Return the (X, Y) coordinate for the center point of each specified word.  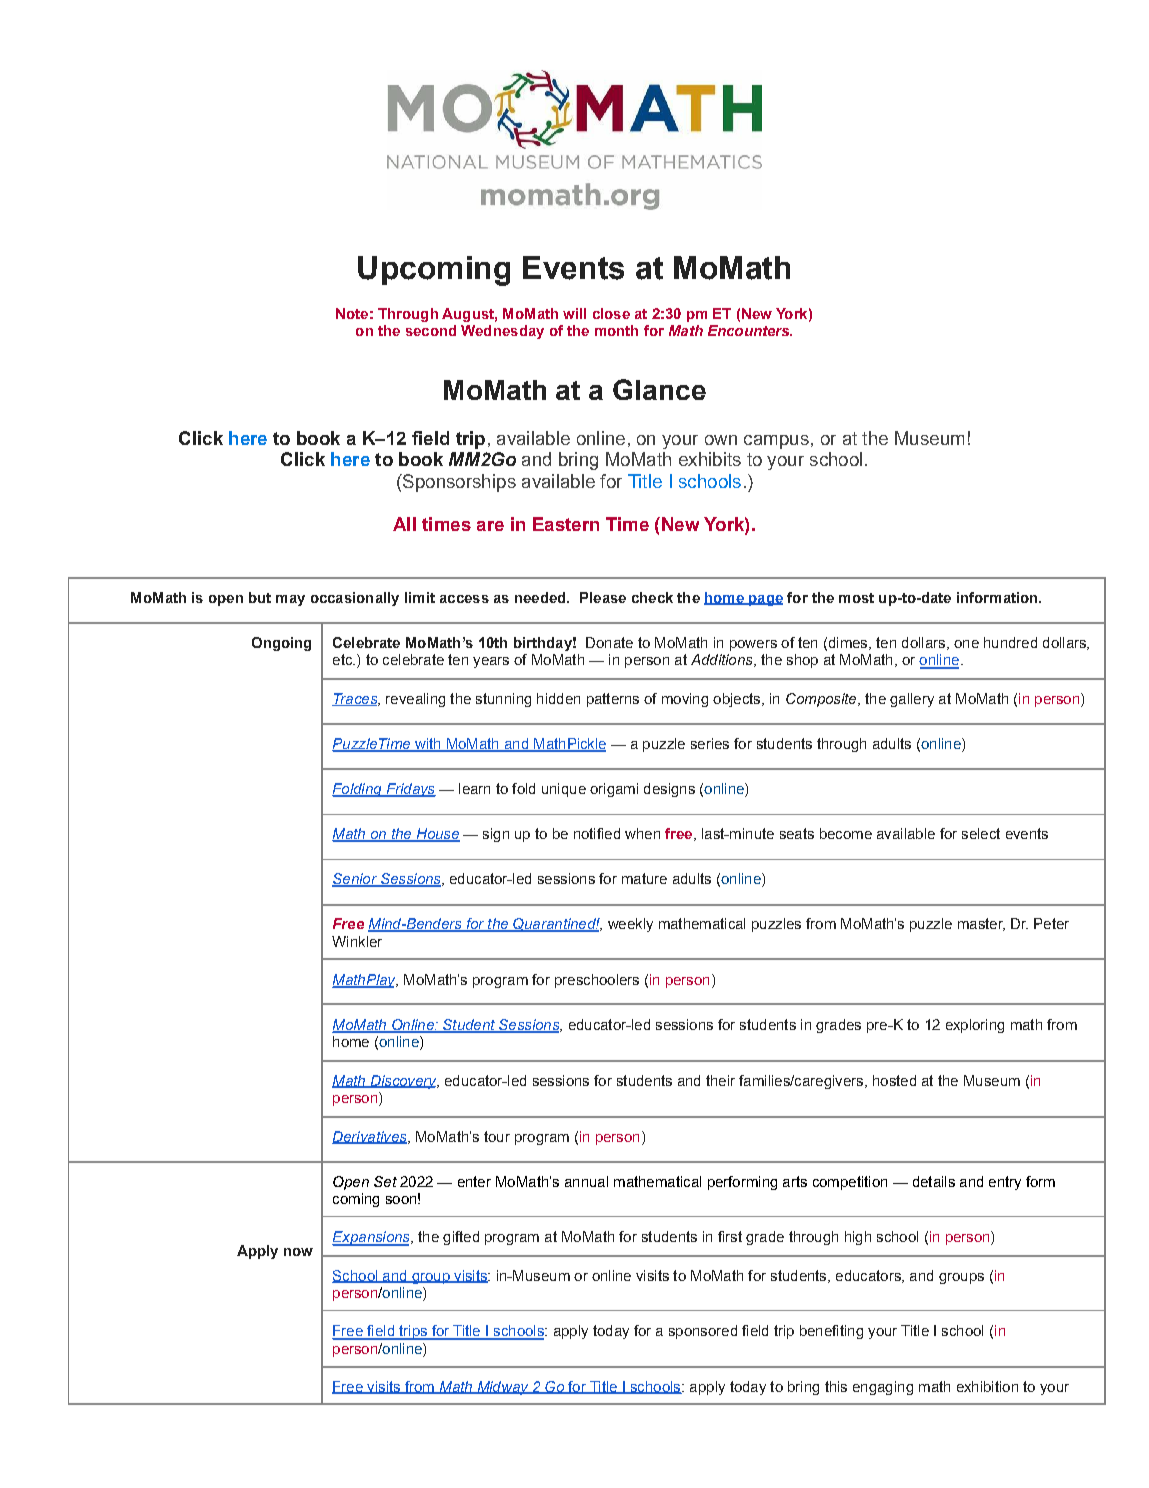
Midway (503, 1388)
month (616, 330)
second (431, 330)
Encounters (750, 330)
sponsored (703, 1332)
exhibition (987, 1386)
